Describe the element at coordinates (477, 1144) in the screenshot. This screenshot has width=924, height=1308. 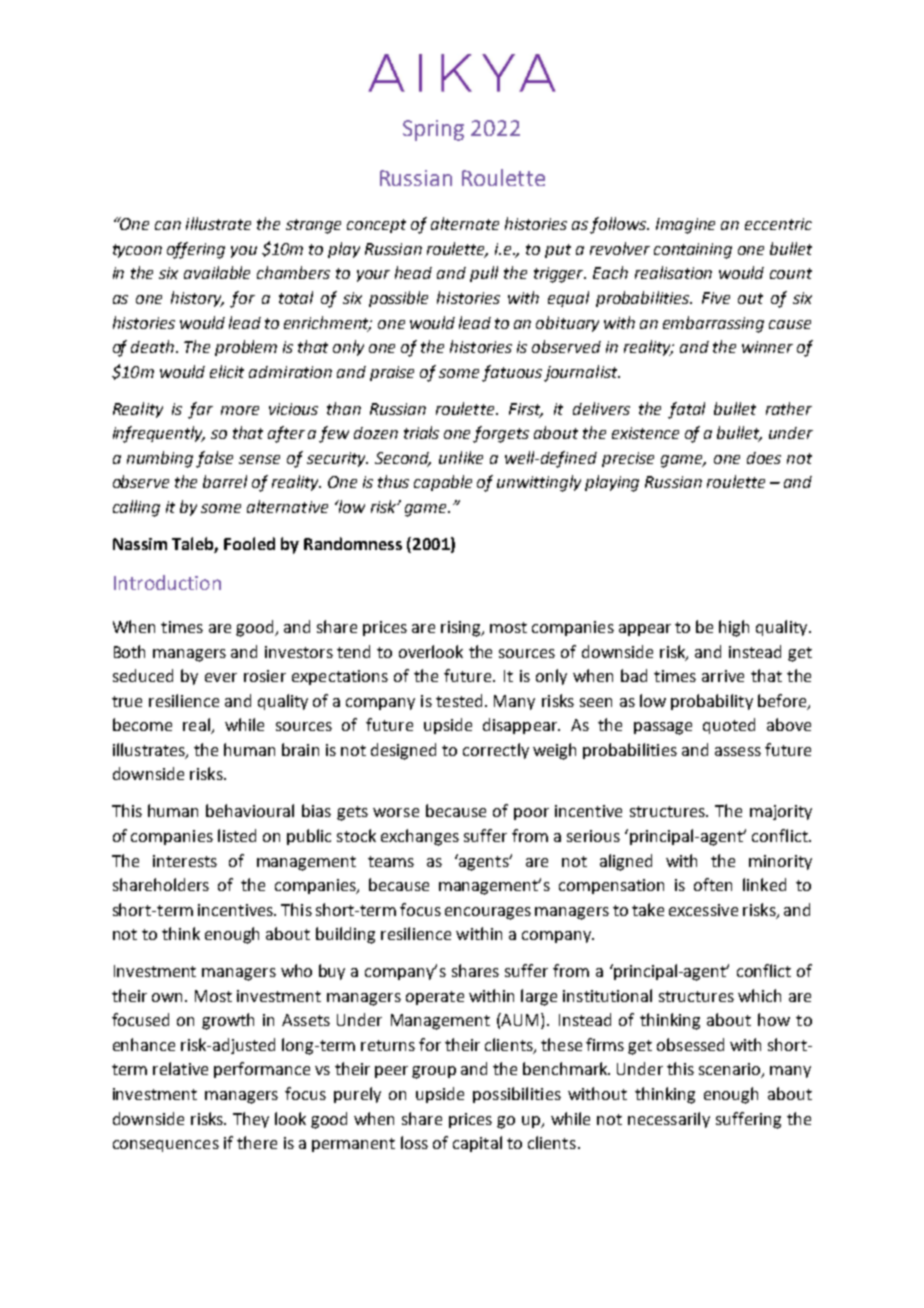
I see `capital` at that location.
